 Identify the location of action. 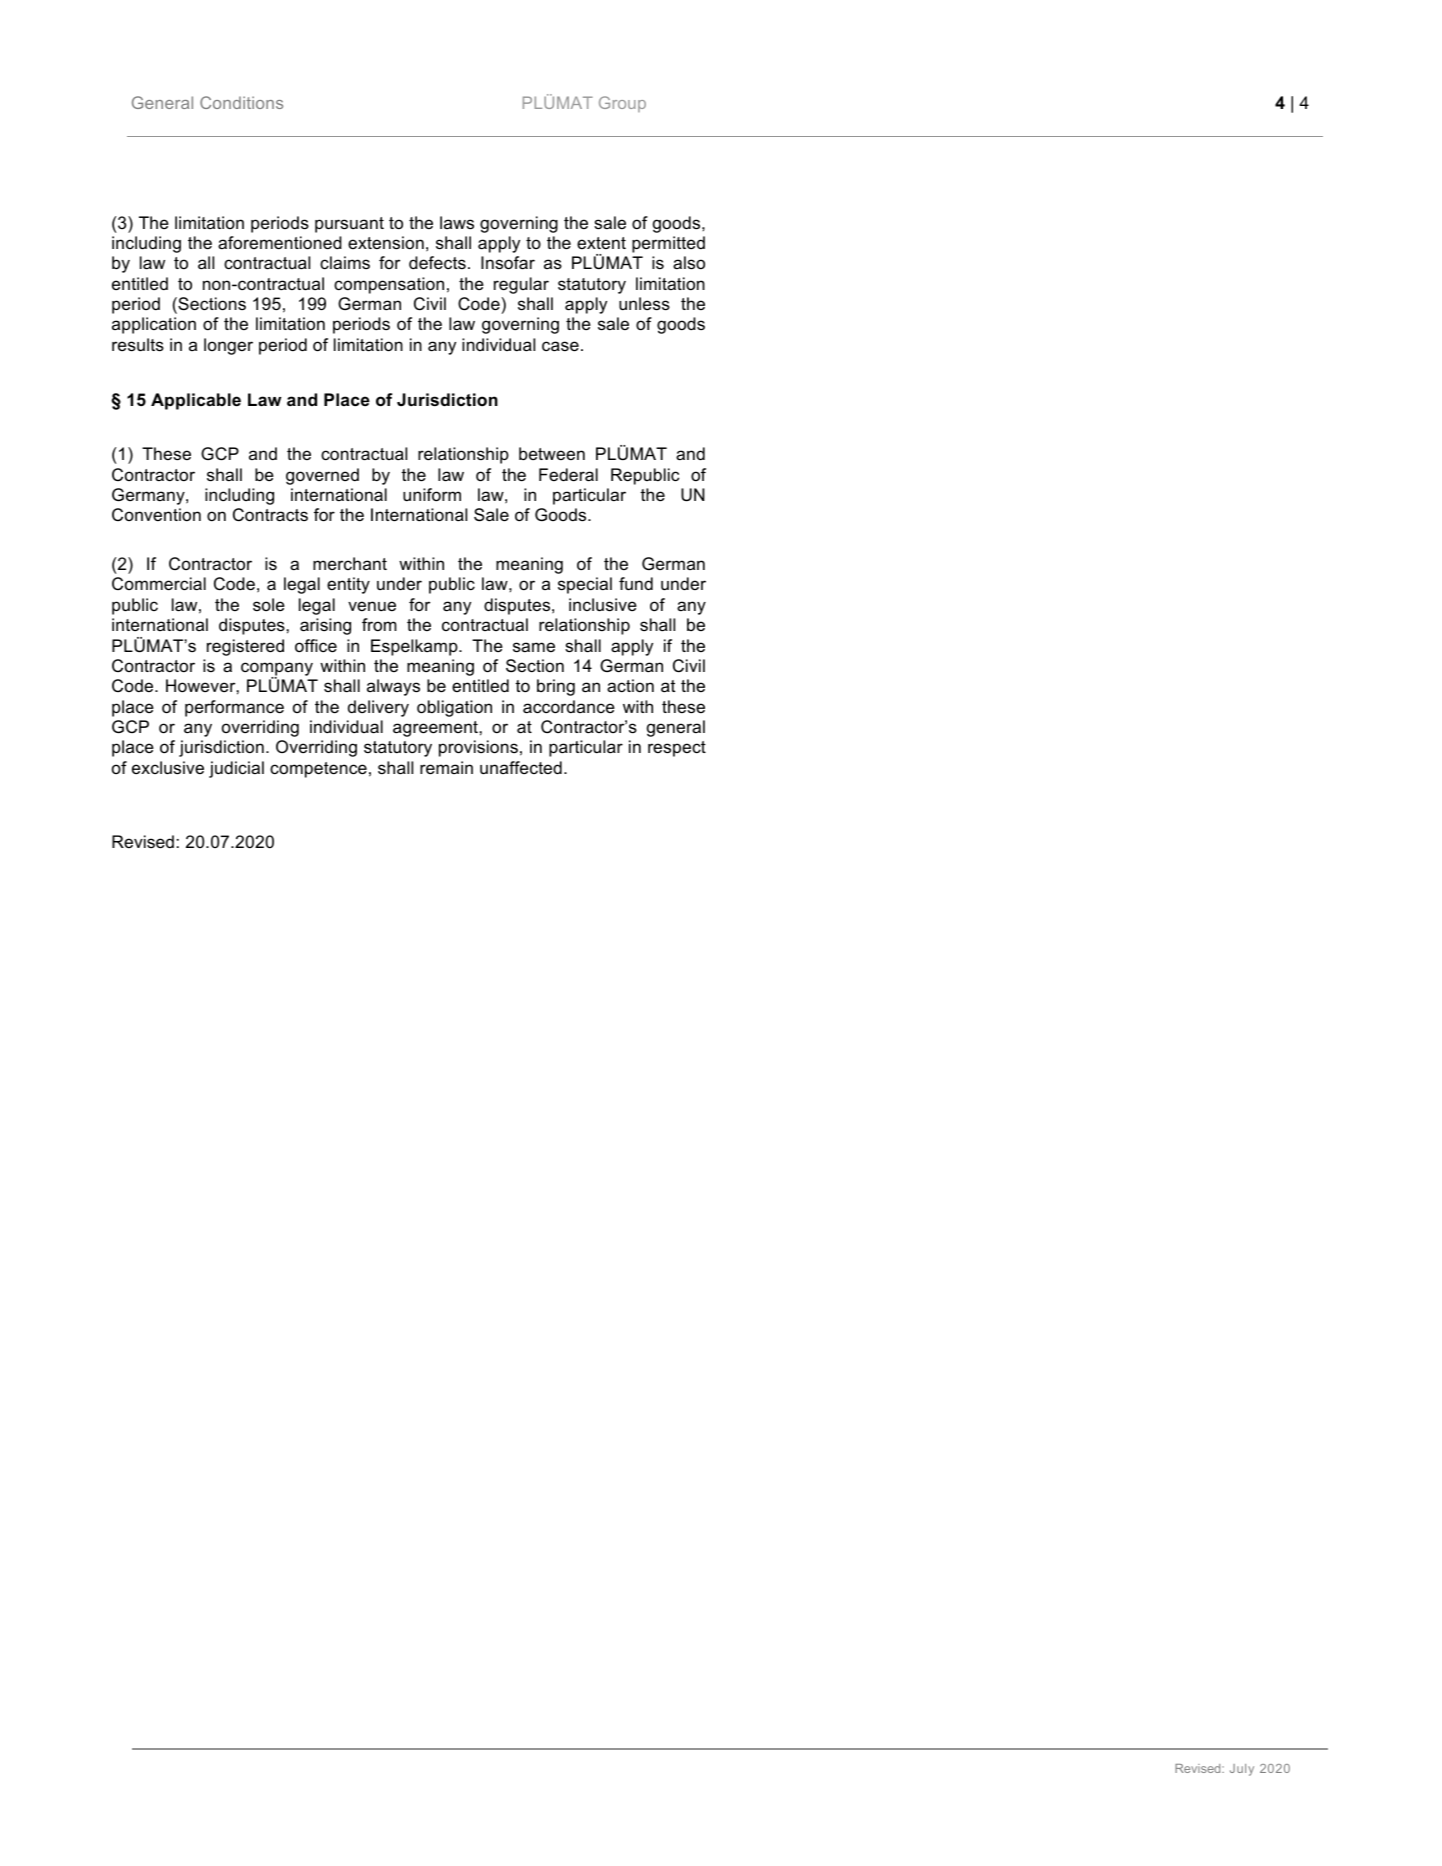
(630, 685).
